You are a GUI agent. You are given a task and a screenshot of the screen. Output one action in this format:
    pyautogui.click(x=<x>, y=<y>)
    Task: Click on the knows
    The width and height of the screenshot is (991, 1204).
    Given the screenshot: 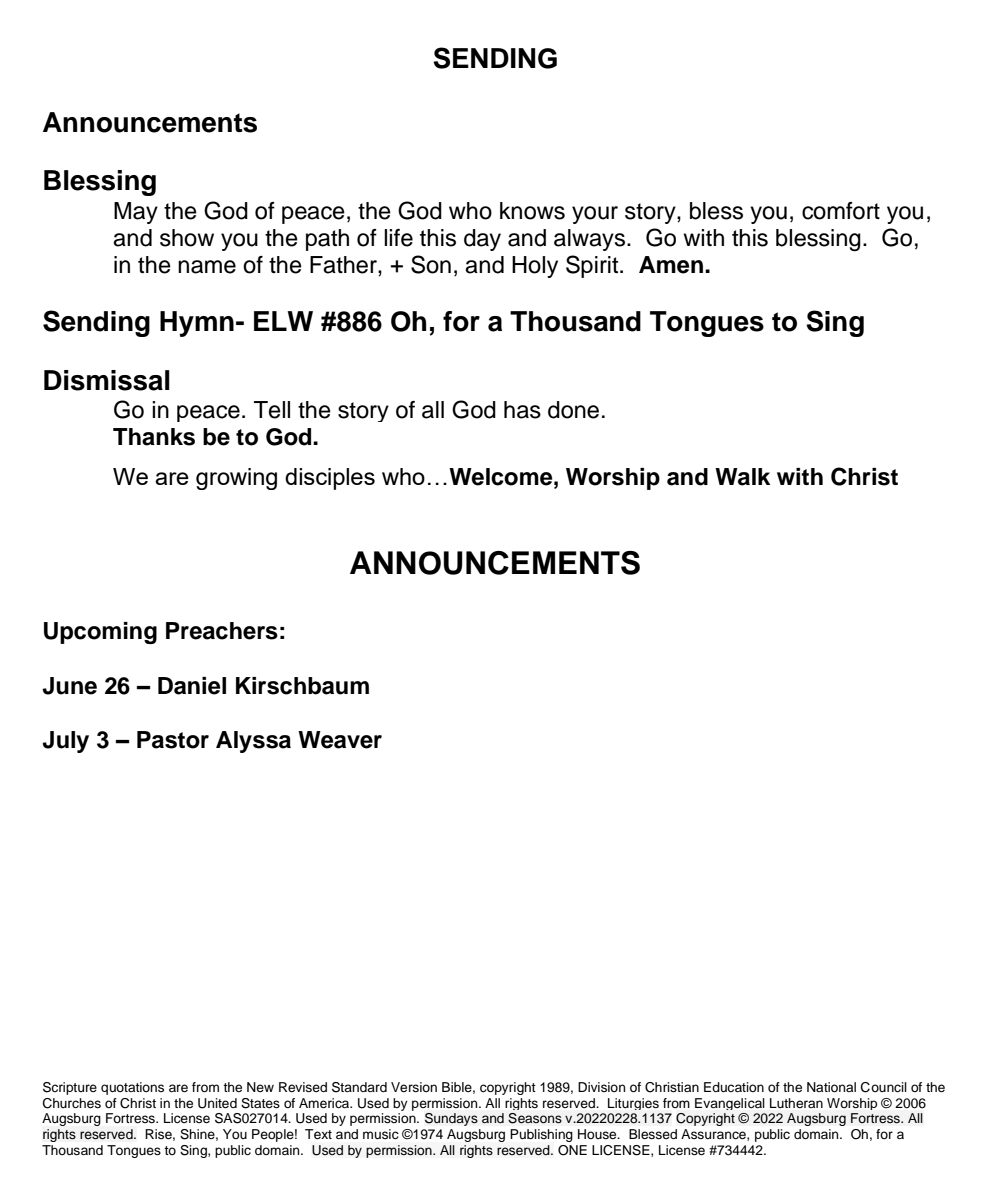 What is the action you would take?
    pyautogui.click(x=532, y=211)
